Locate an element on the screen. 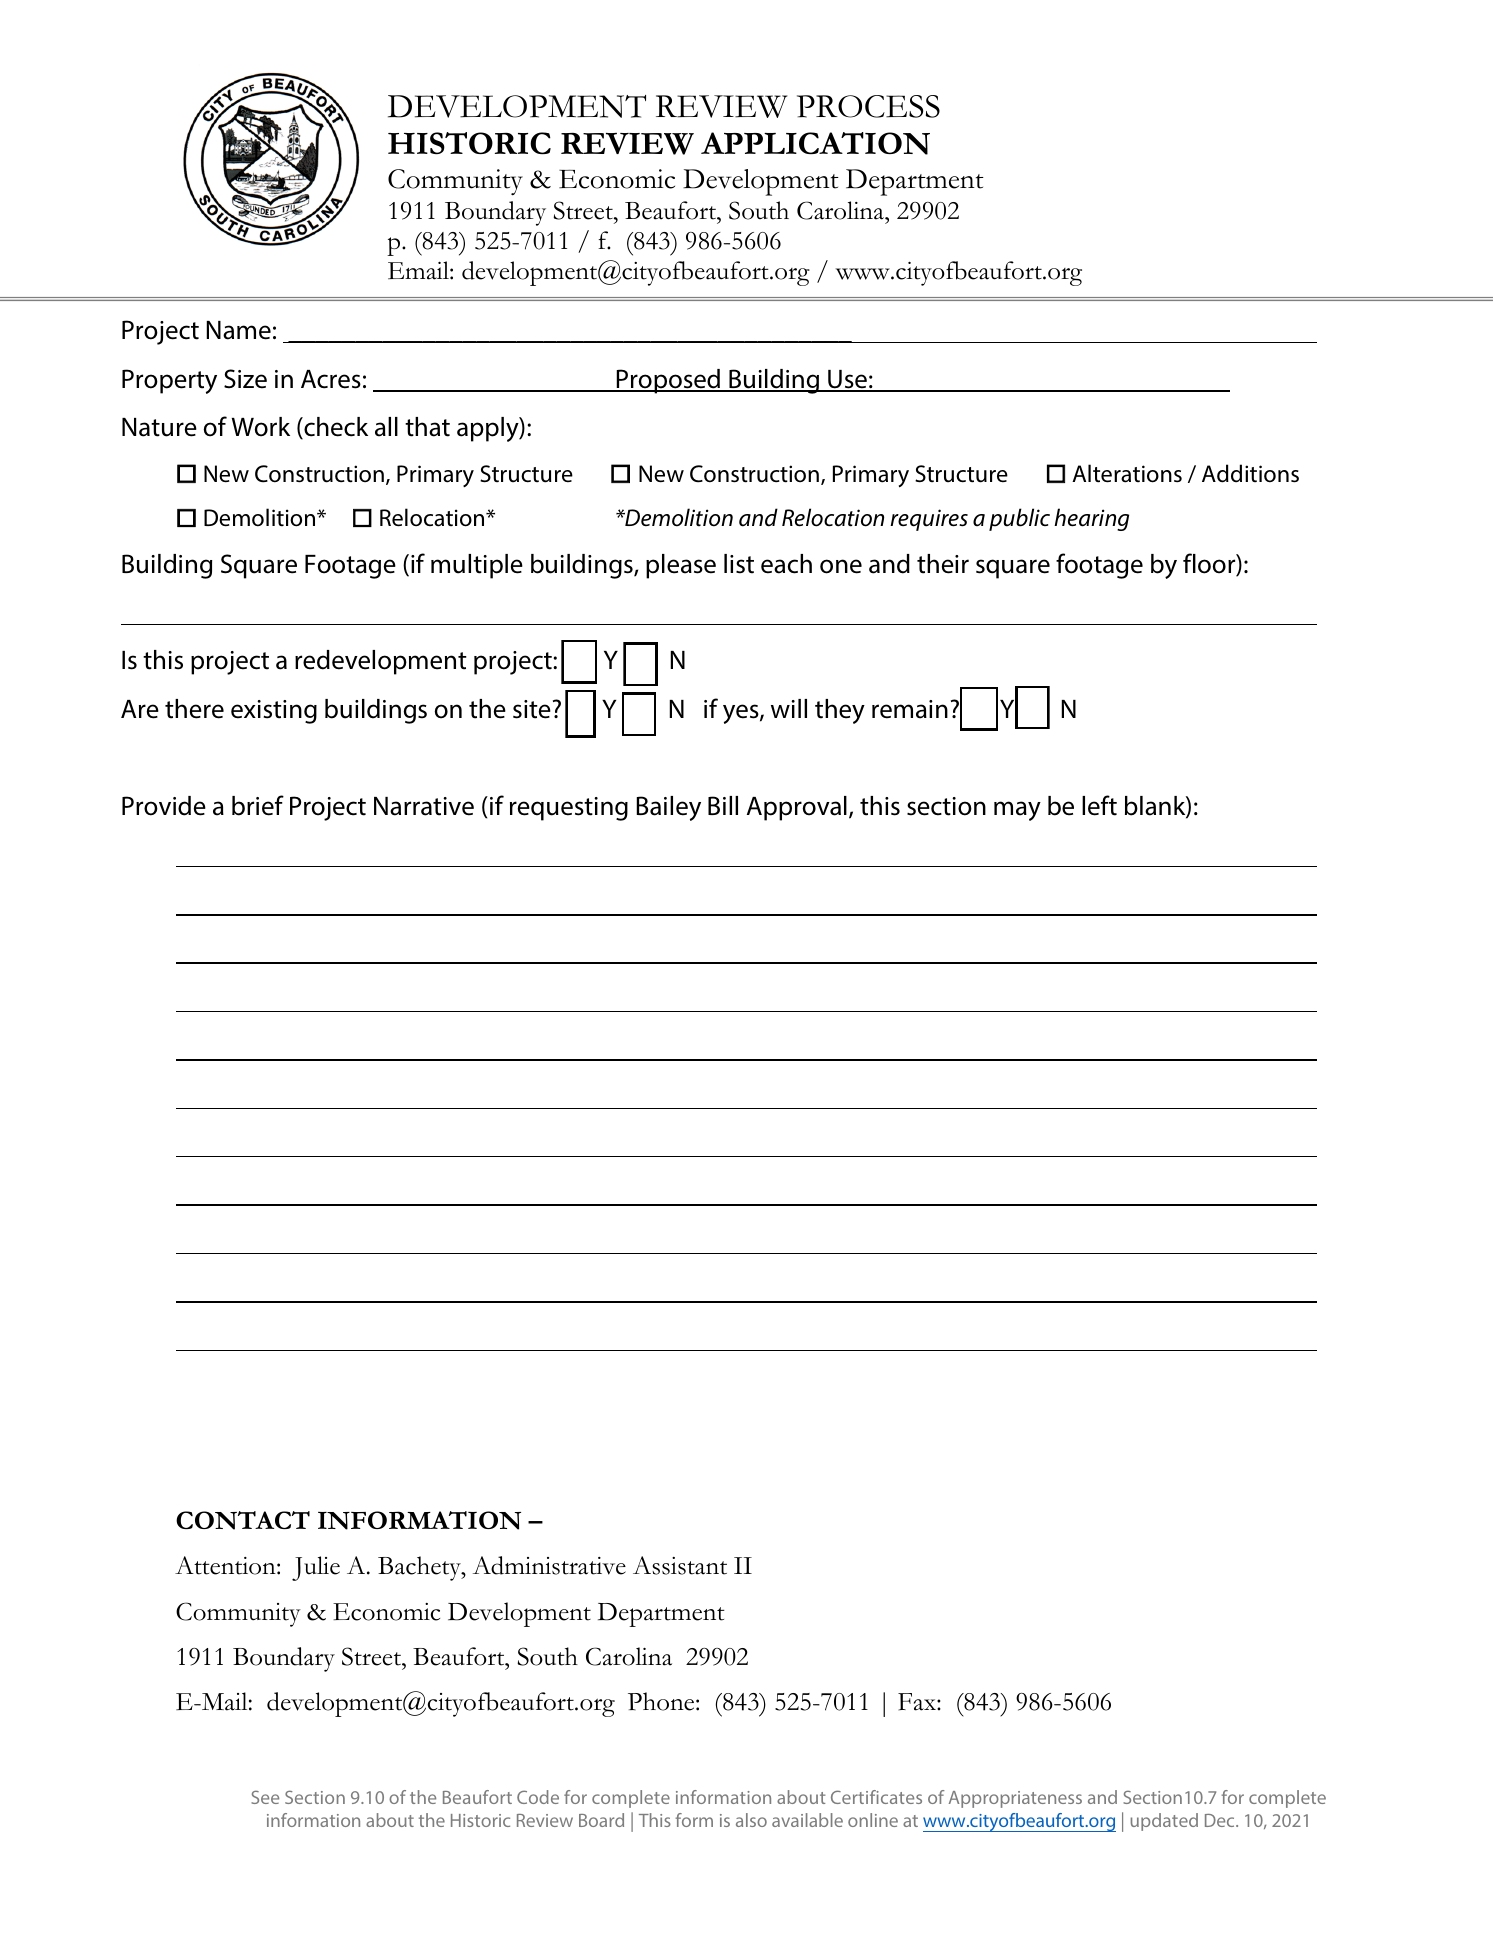  may is located at coordinates (1017, 811).
